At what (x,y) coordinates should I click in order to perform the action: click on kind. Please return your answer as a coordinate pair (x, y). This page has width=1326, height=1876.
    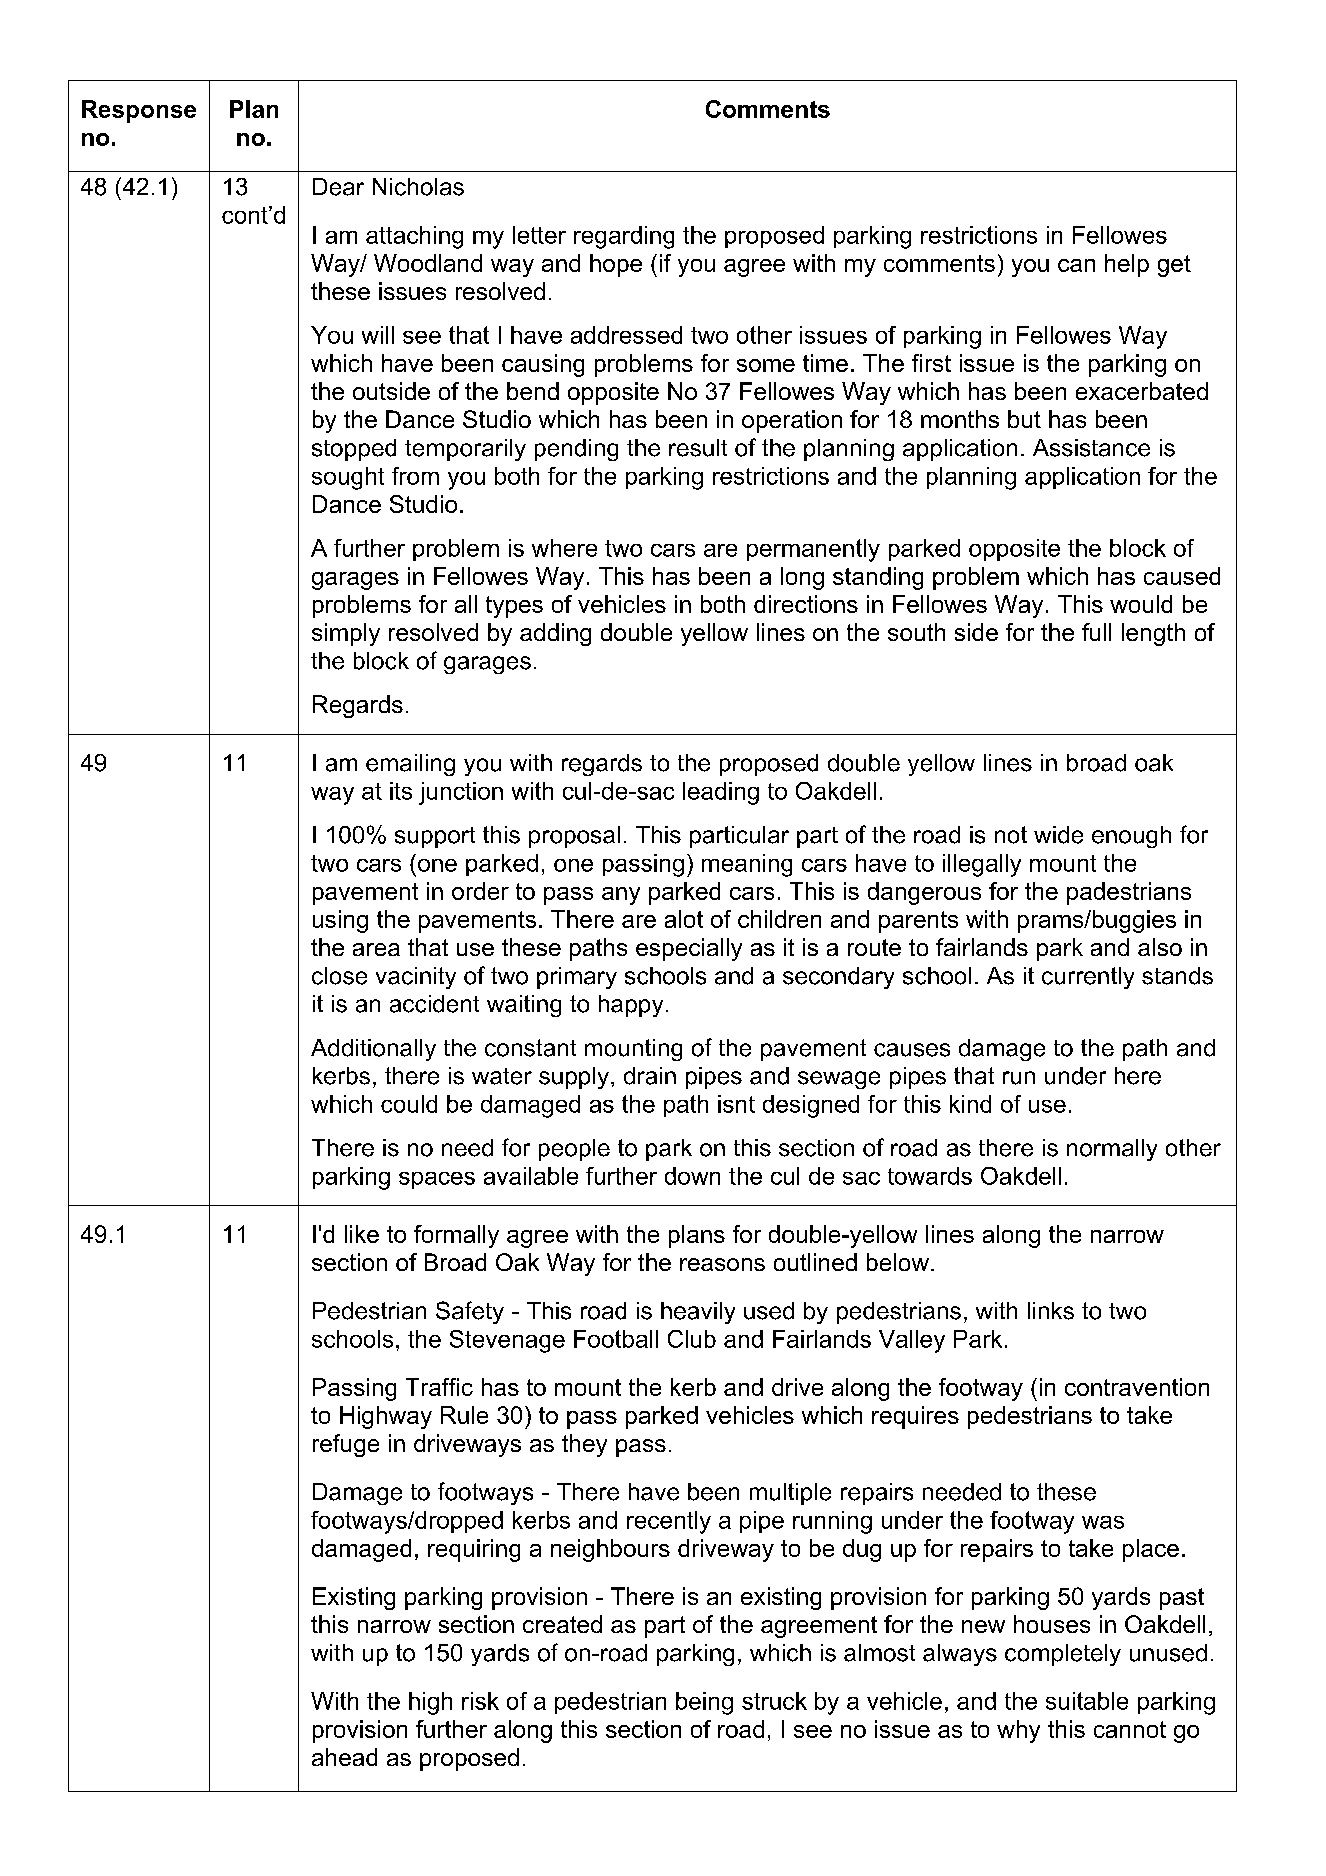
    Looking at the image, I should click on (970, 1104).
